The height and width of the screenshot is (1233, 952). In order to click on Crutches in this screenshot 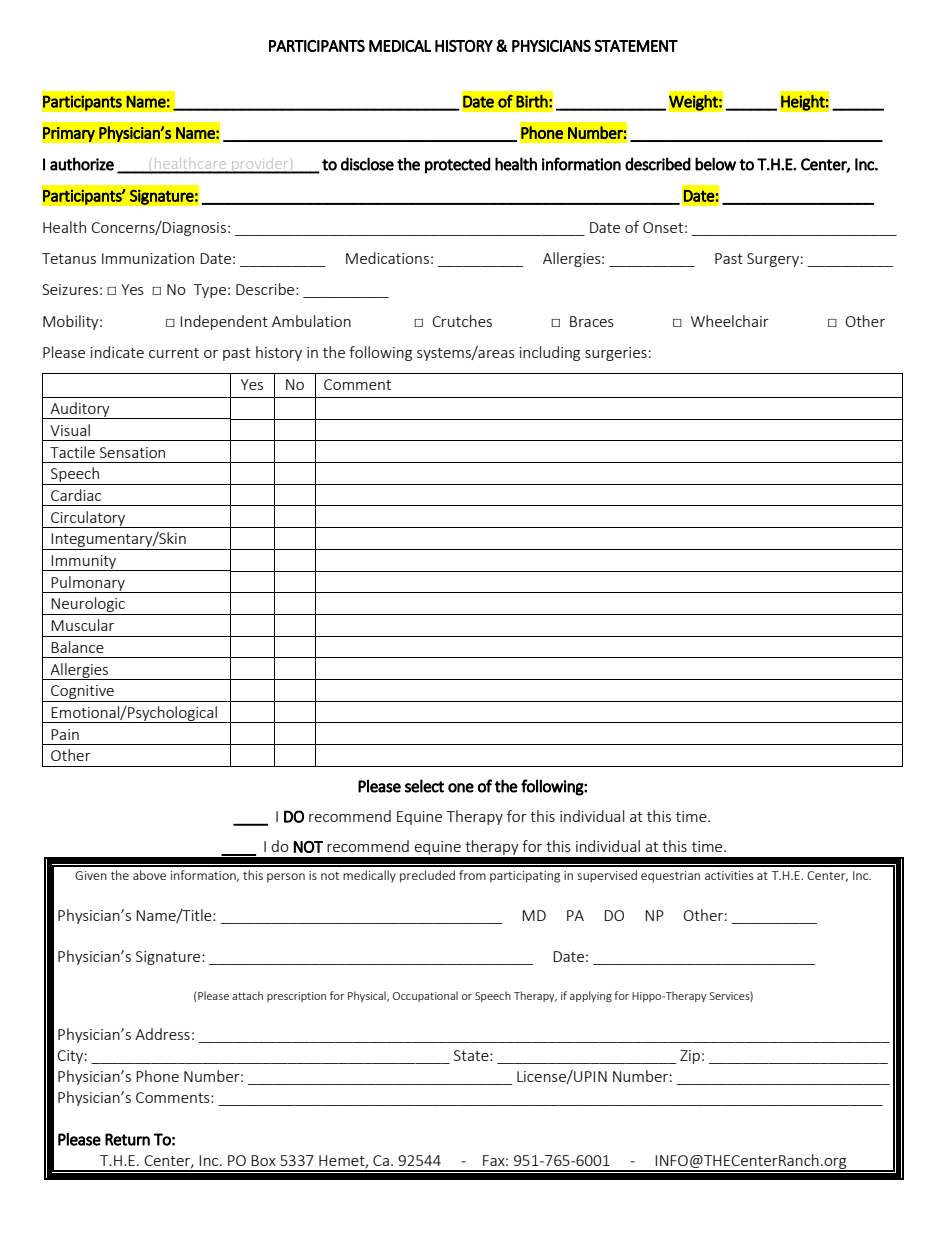, I will do `click(462, 321)`.
